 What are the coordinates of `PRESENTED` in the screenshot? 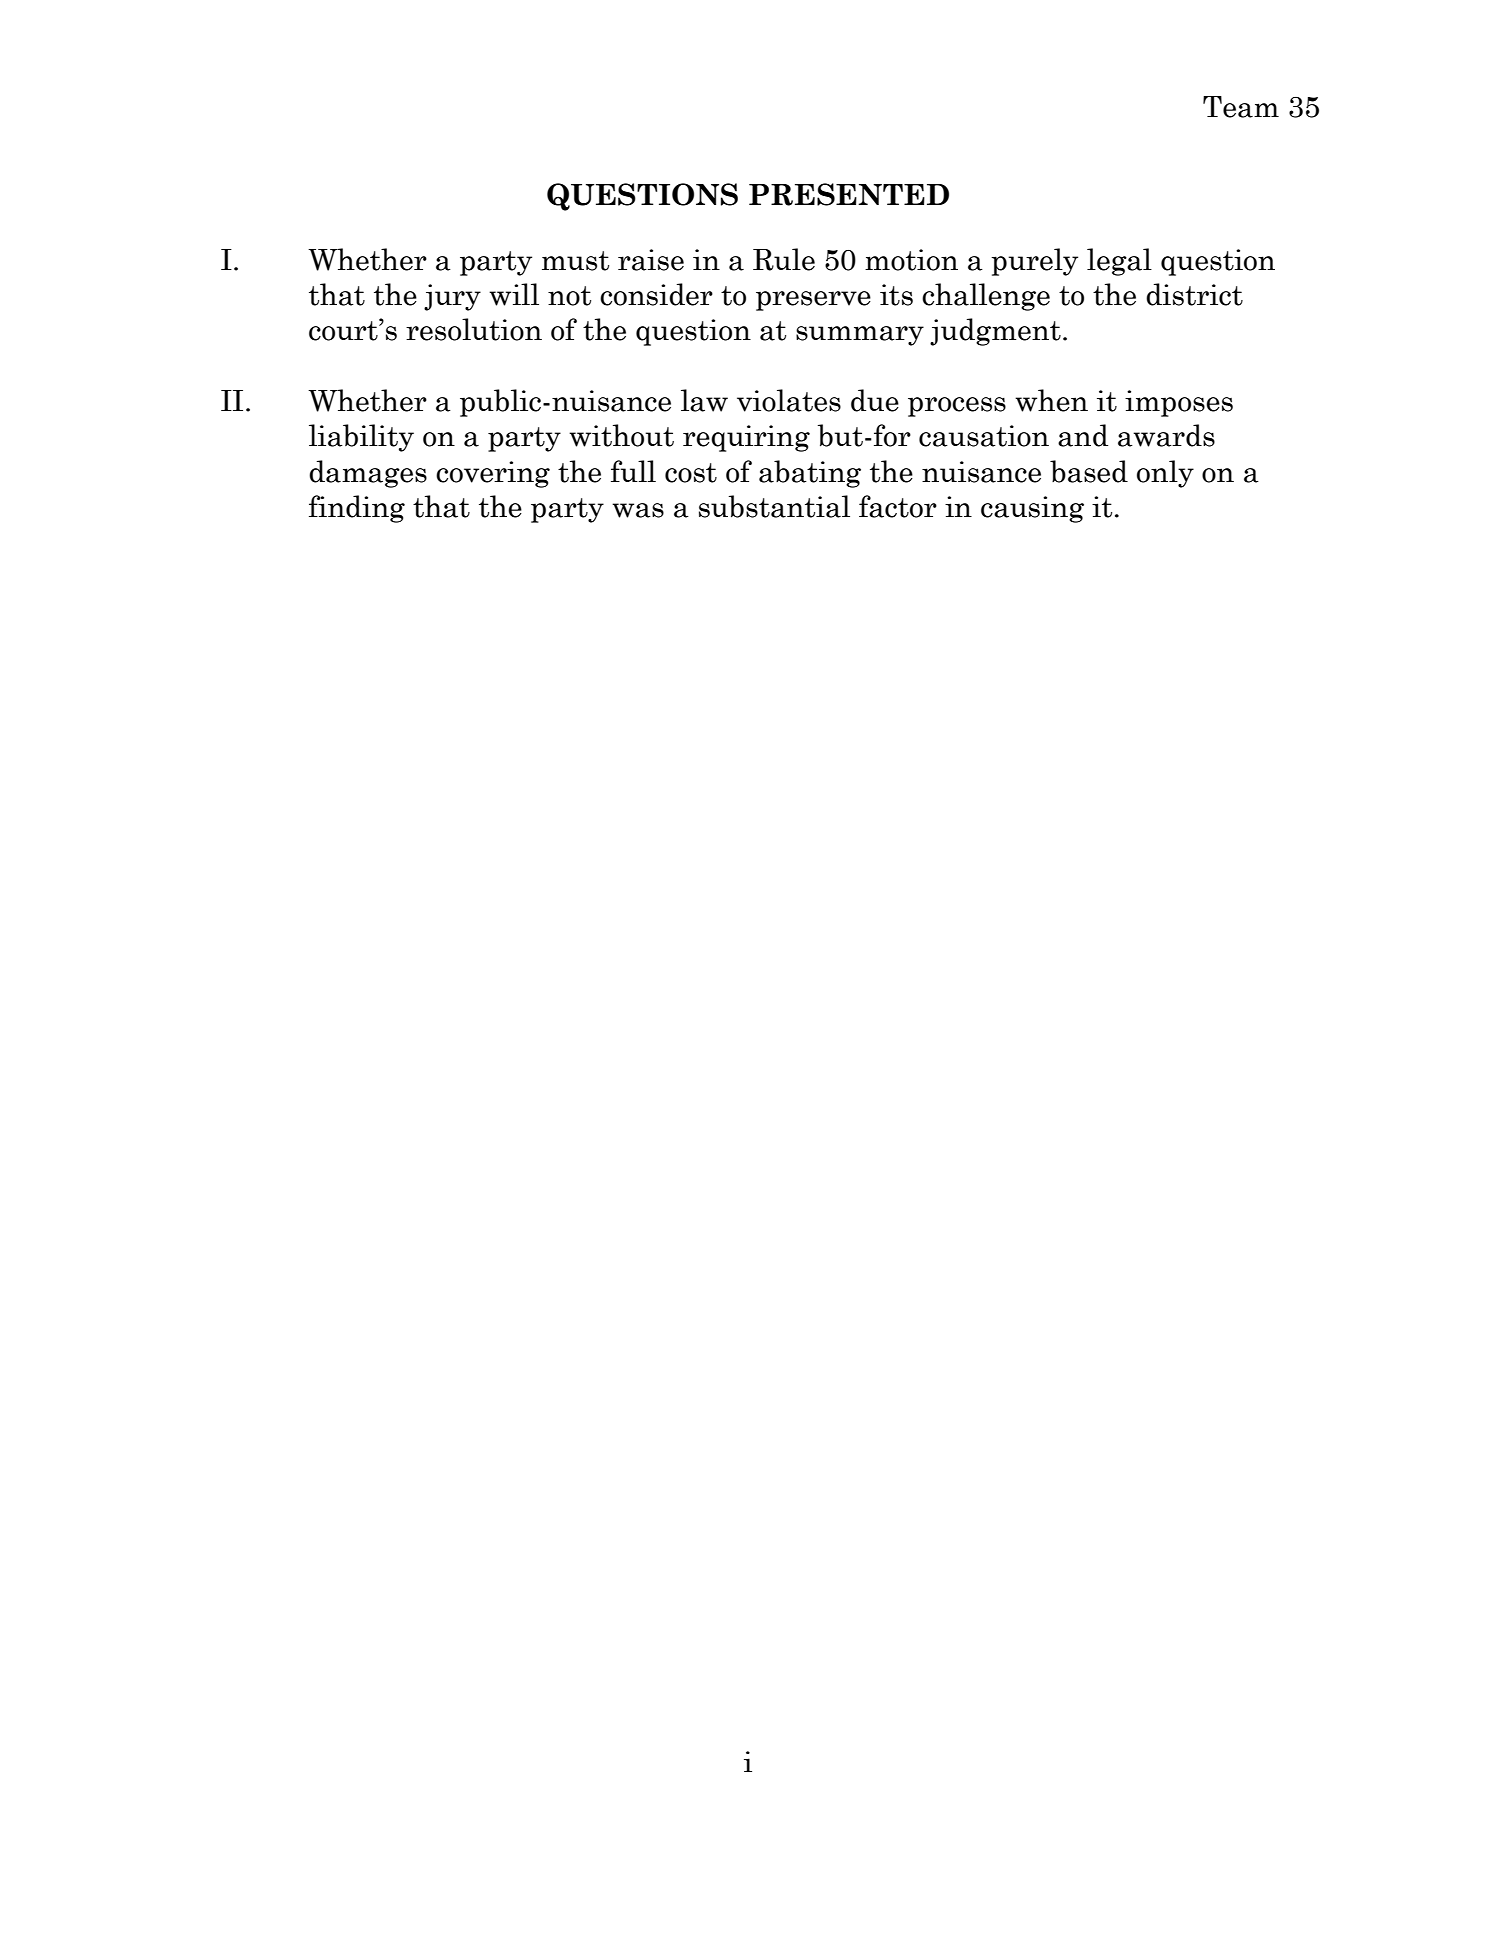 It's located at (849, 194).
